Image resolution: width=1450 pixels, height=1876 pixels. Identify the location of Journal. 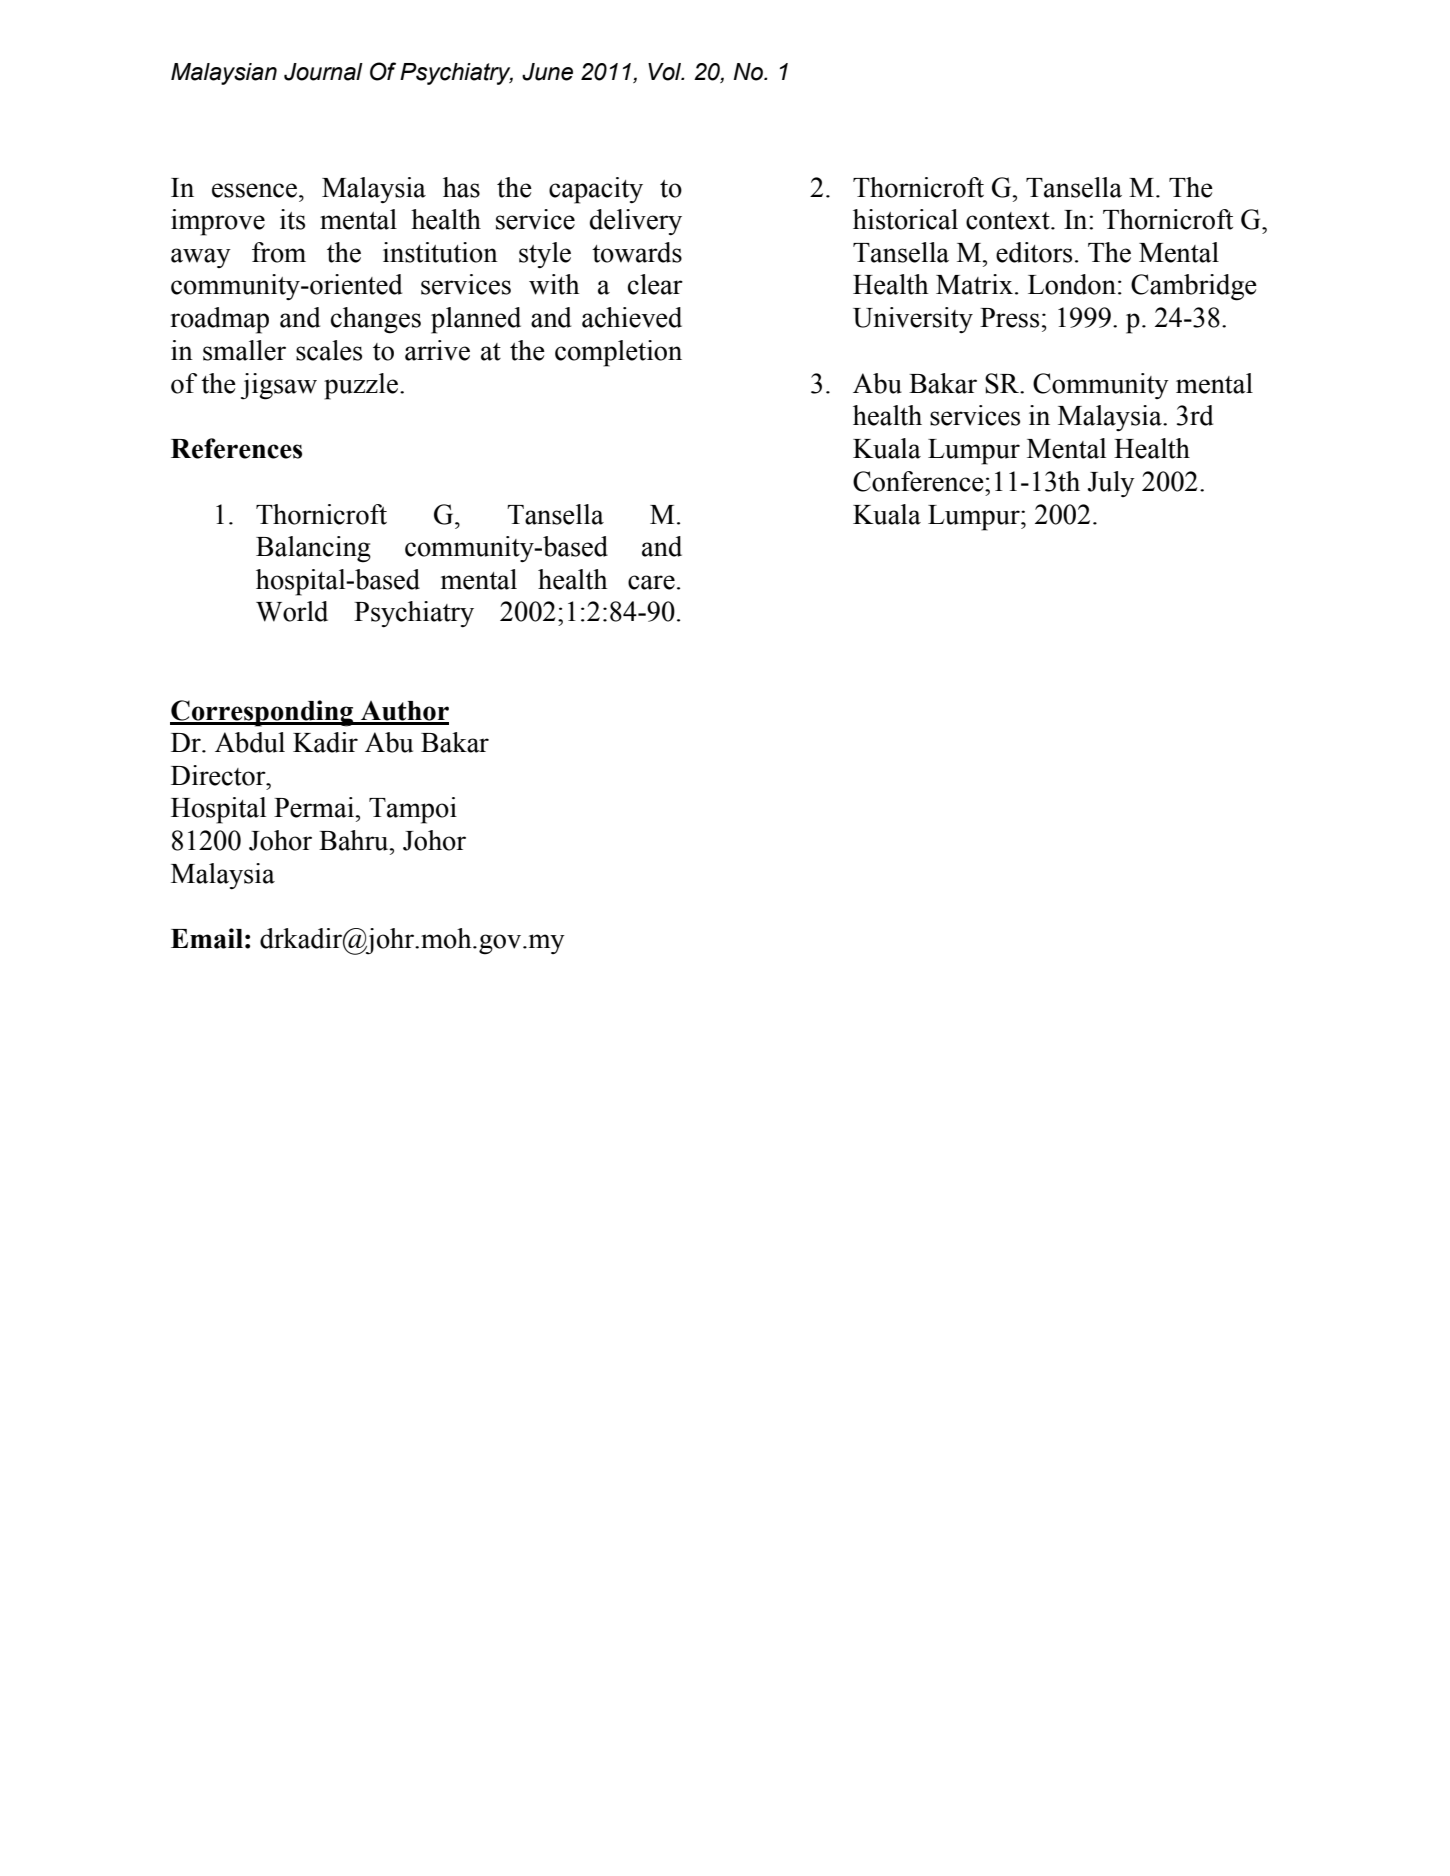
(323, 72).
